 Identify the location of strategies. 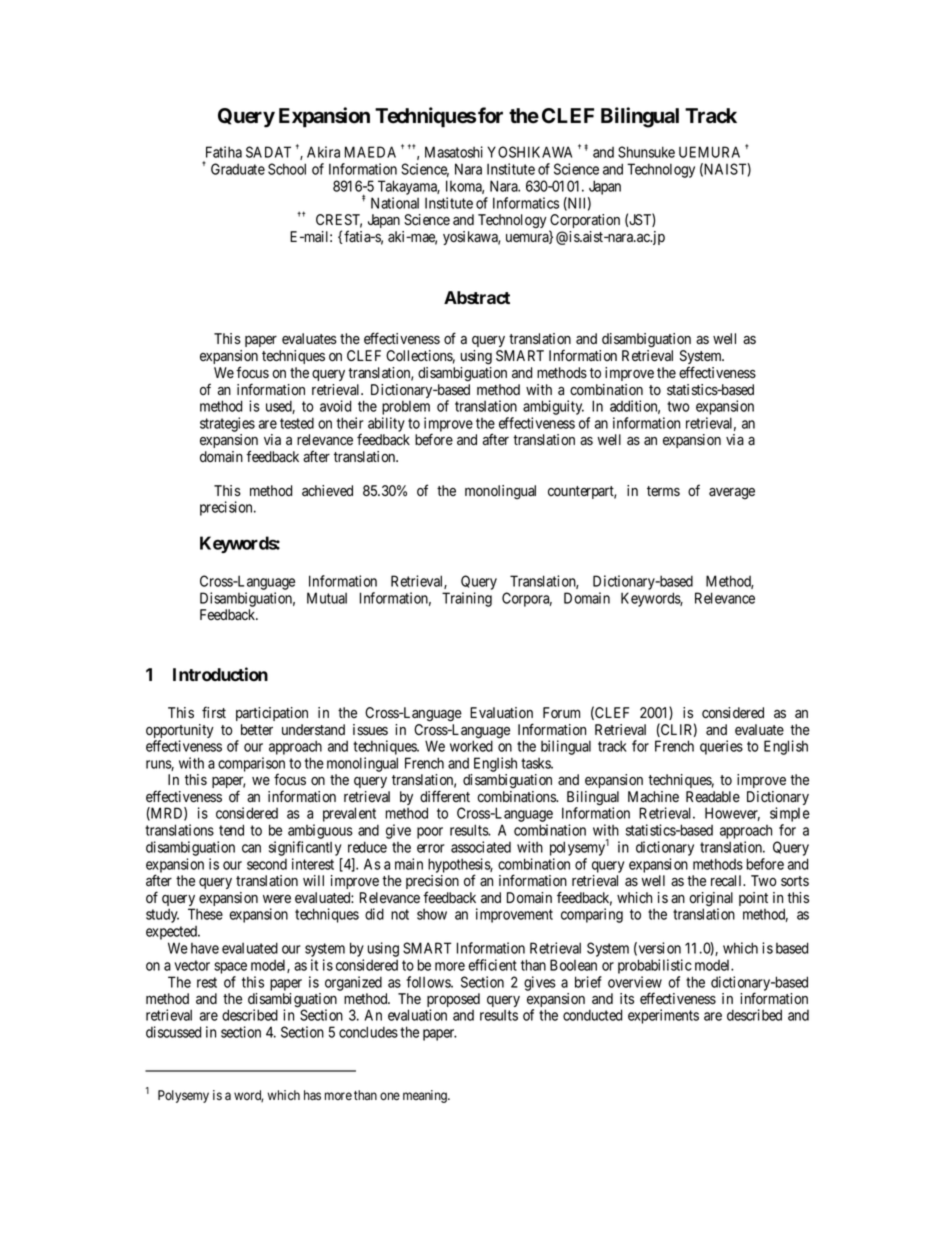
(227, 424).
